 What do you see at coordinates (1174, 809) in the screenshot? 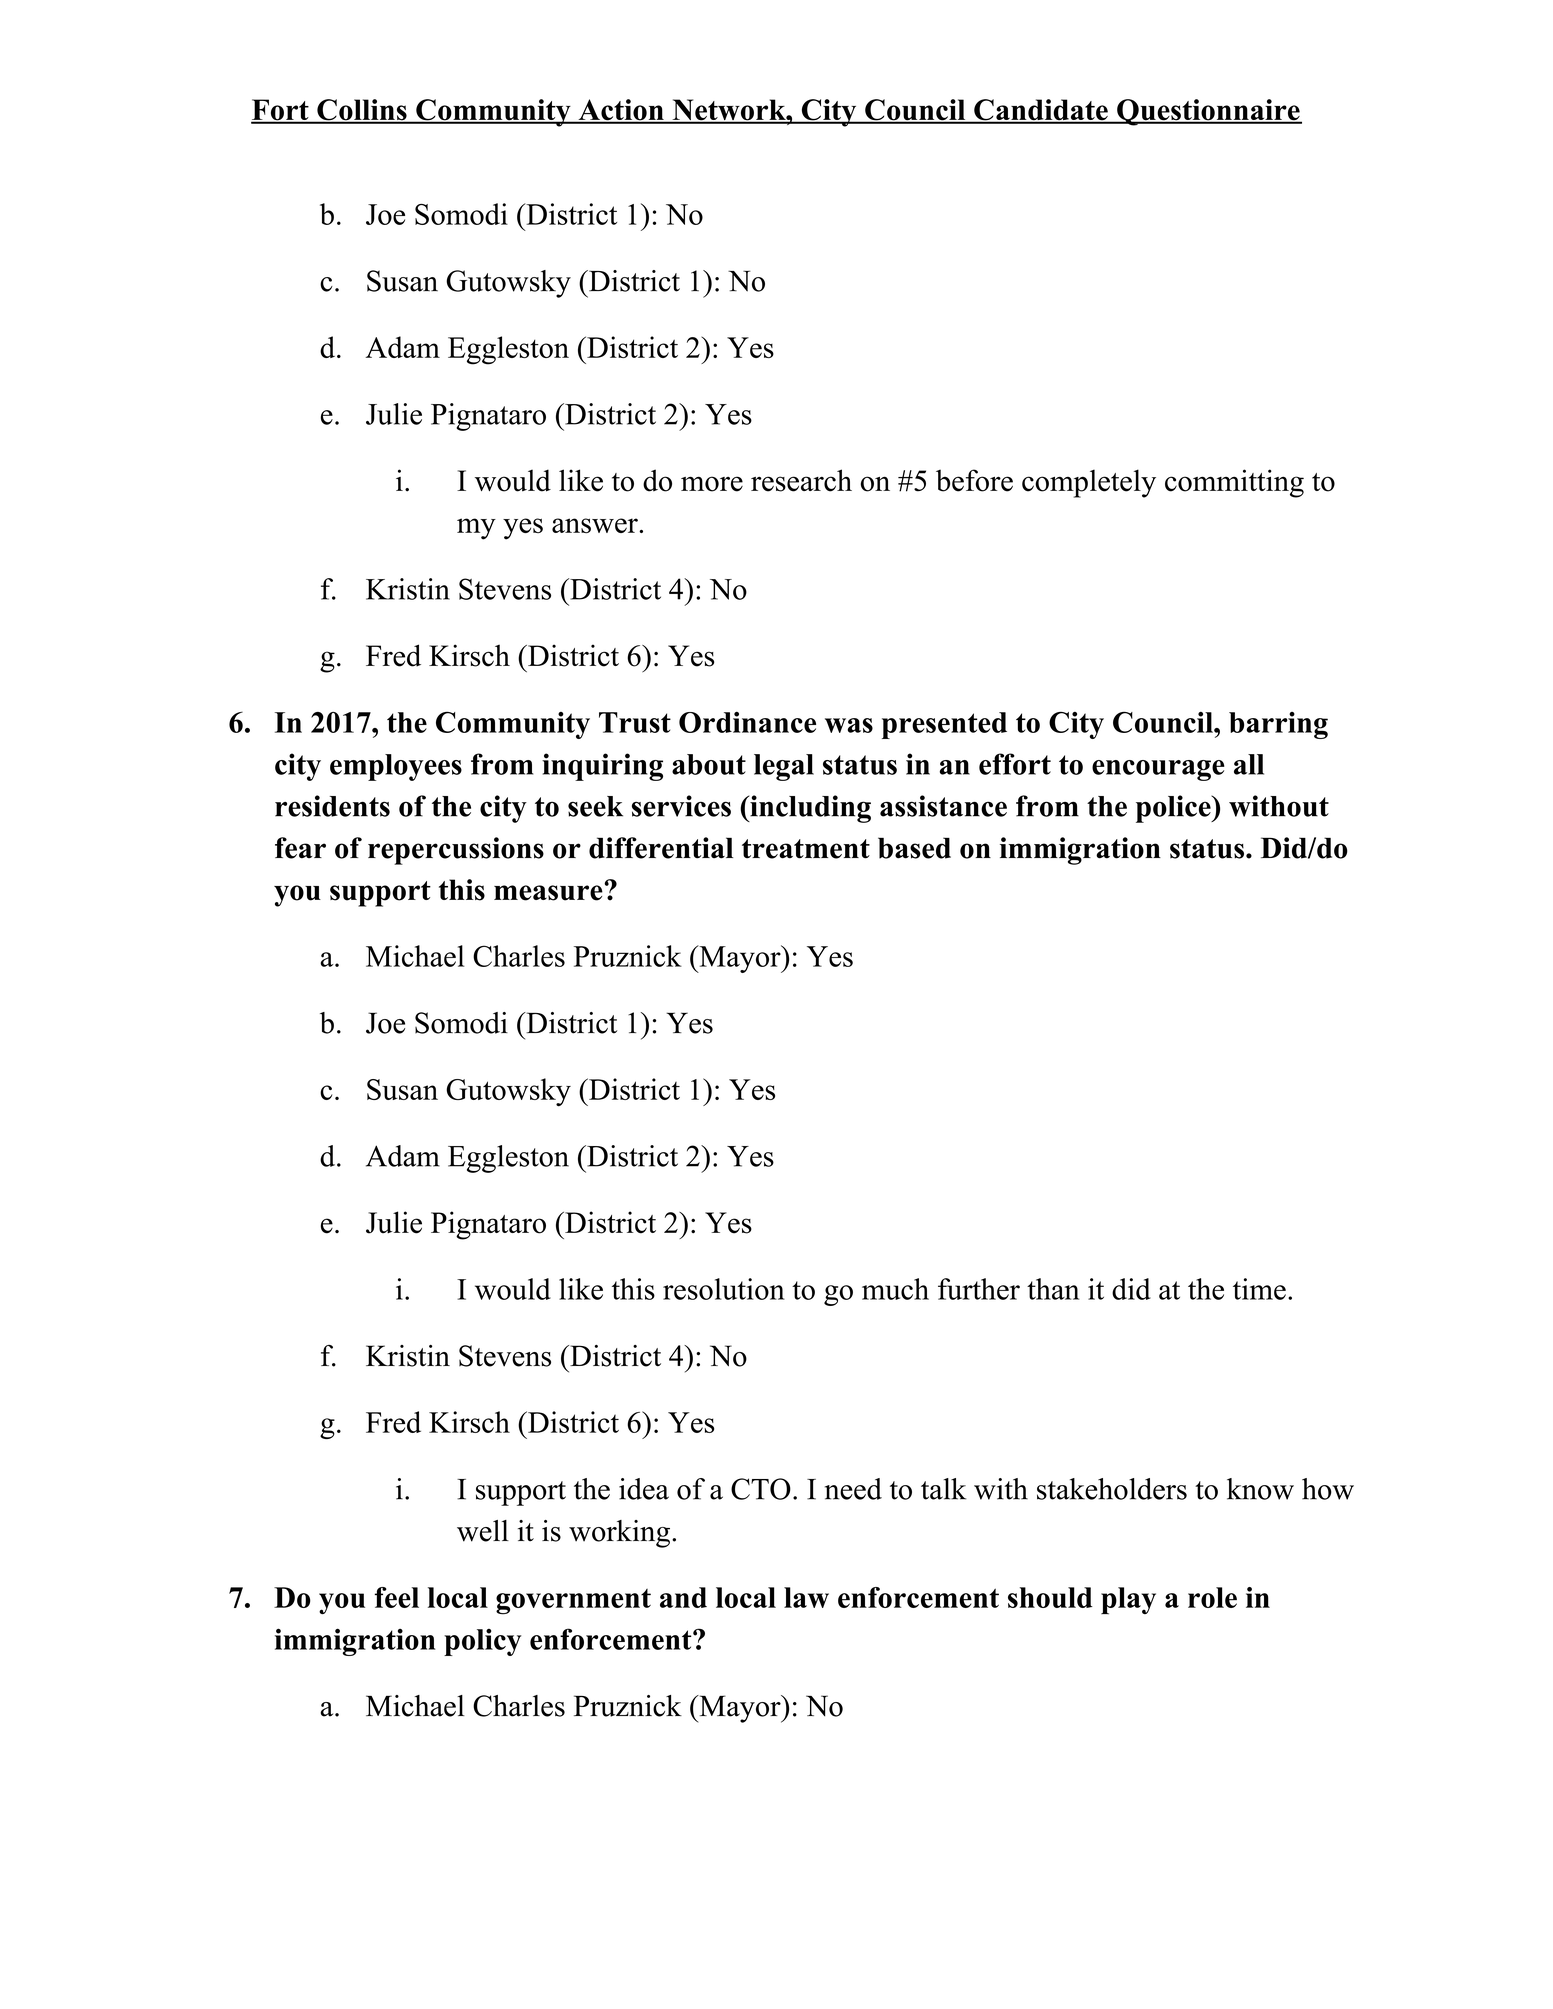
I see `police` at bounding box center [1174, 809].
